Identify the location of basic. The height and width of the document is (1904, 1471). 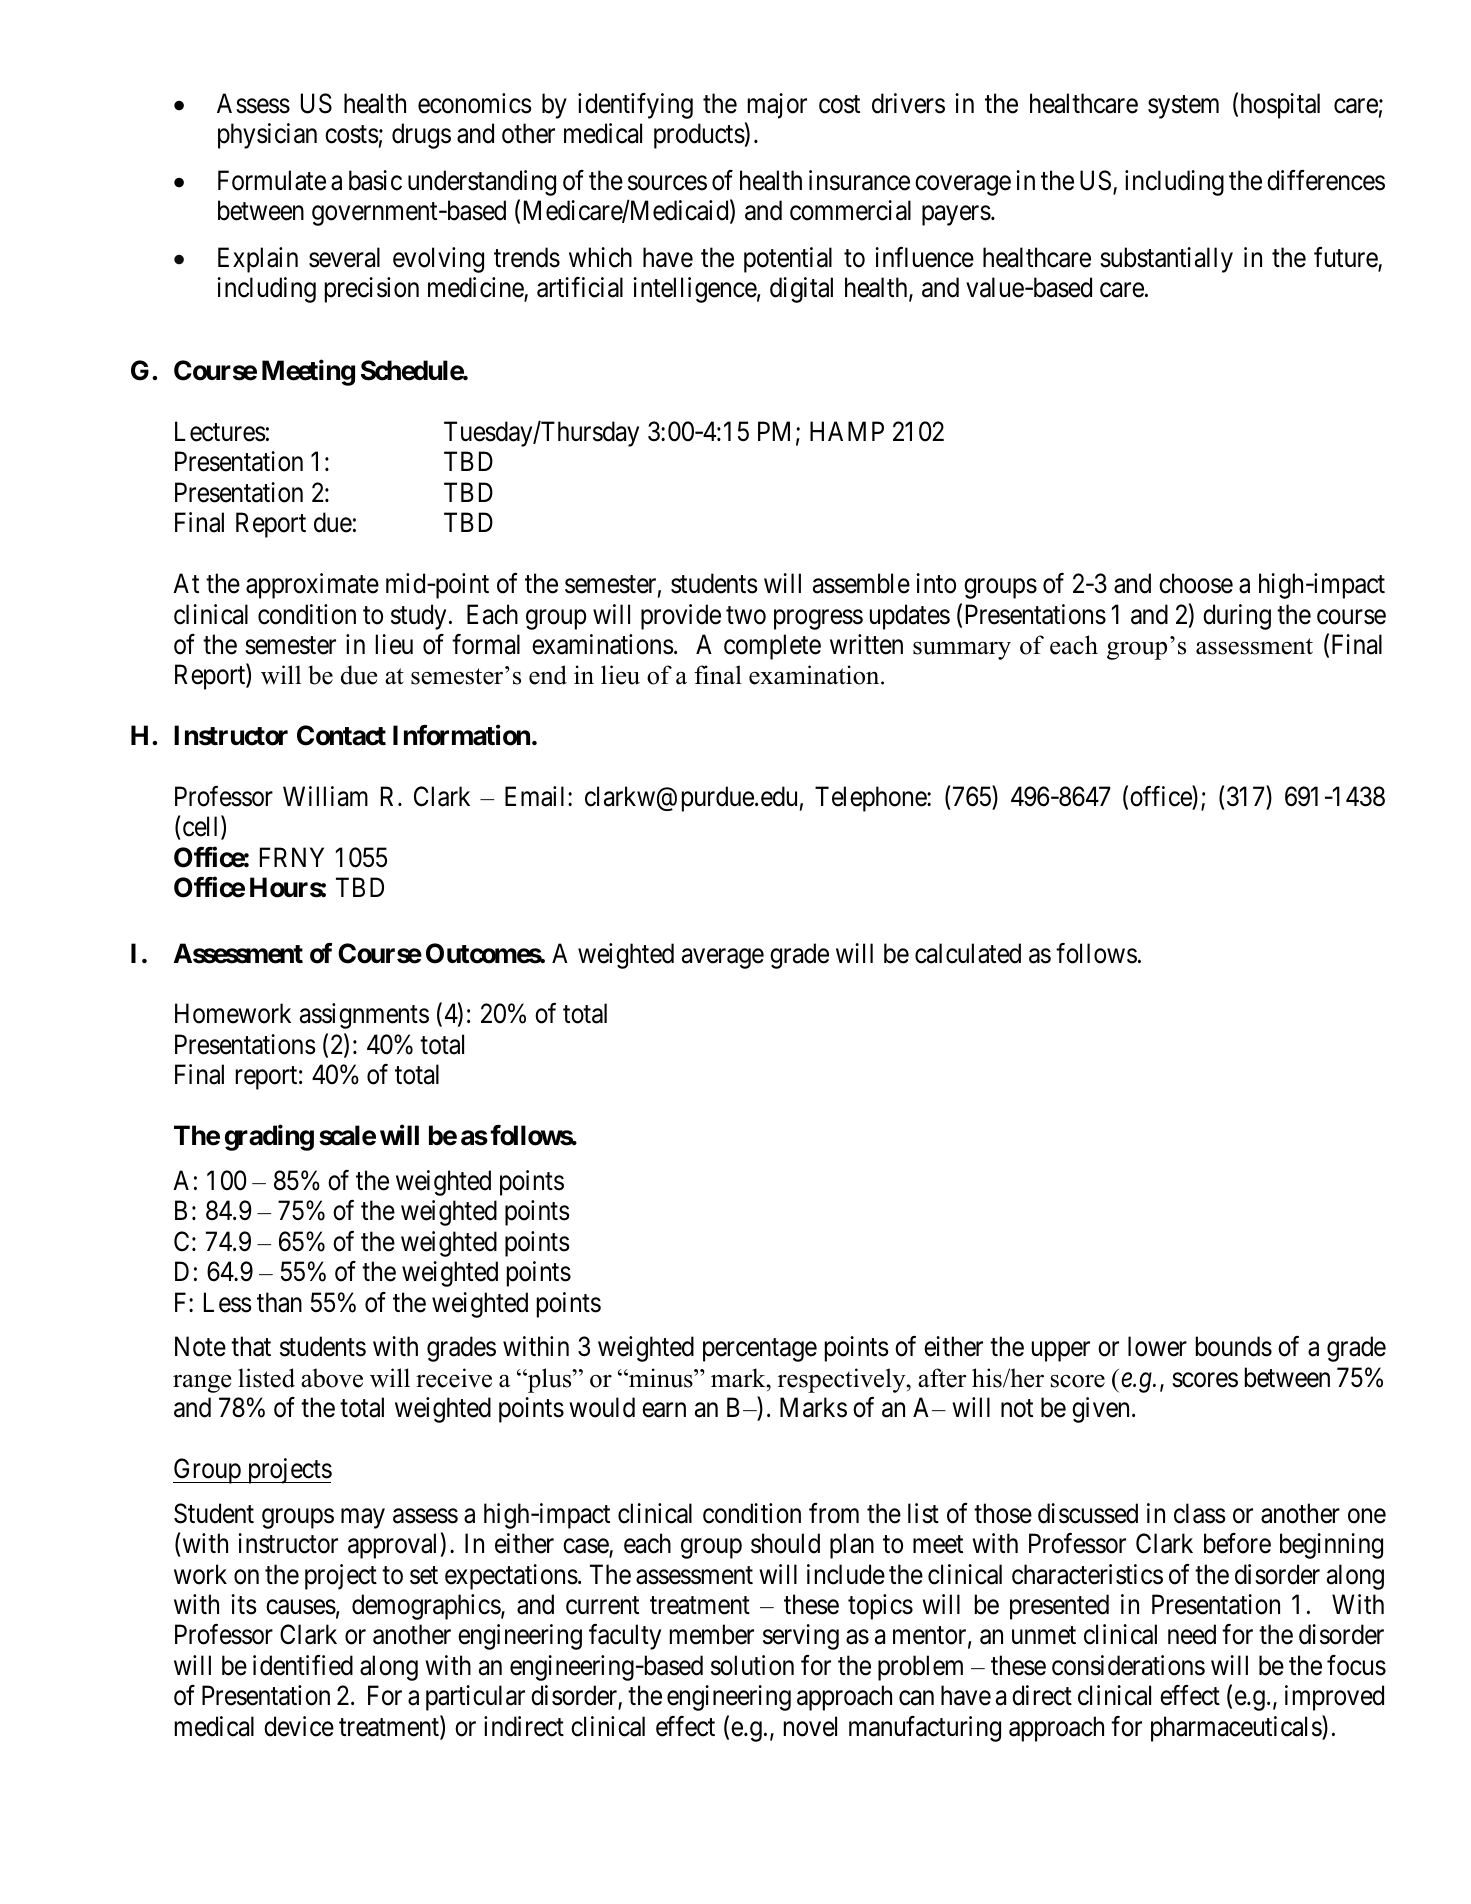
(375, 180).
